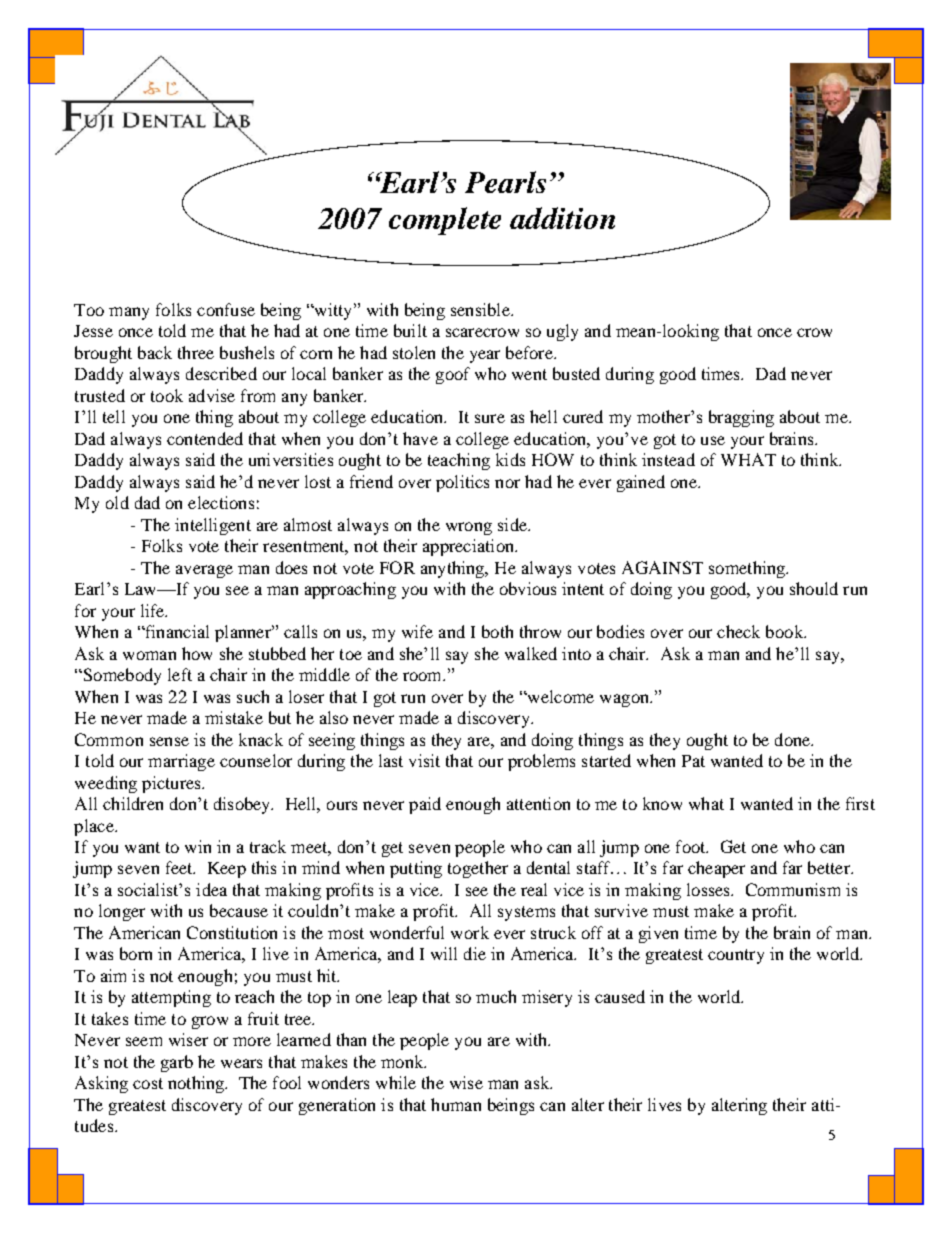 The width and height of the screenshot is (952, 1233). I want to click on book, so click(785, 631).
